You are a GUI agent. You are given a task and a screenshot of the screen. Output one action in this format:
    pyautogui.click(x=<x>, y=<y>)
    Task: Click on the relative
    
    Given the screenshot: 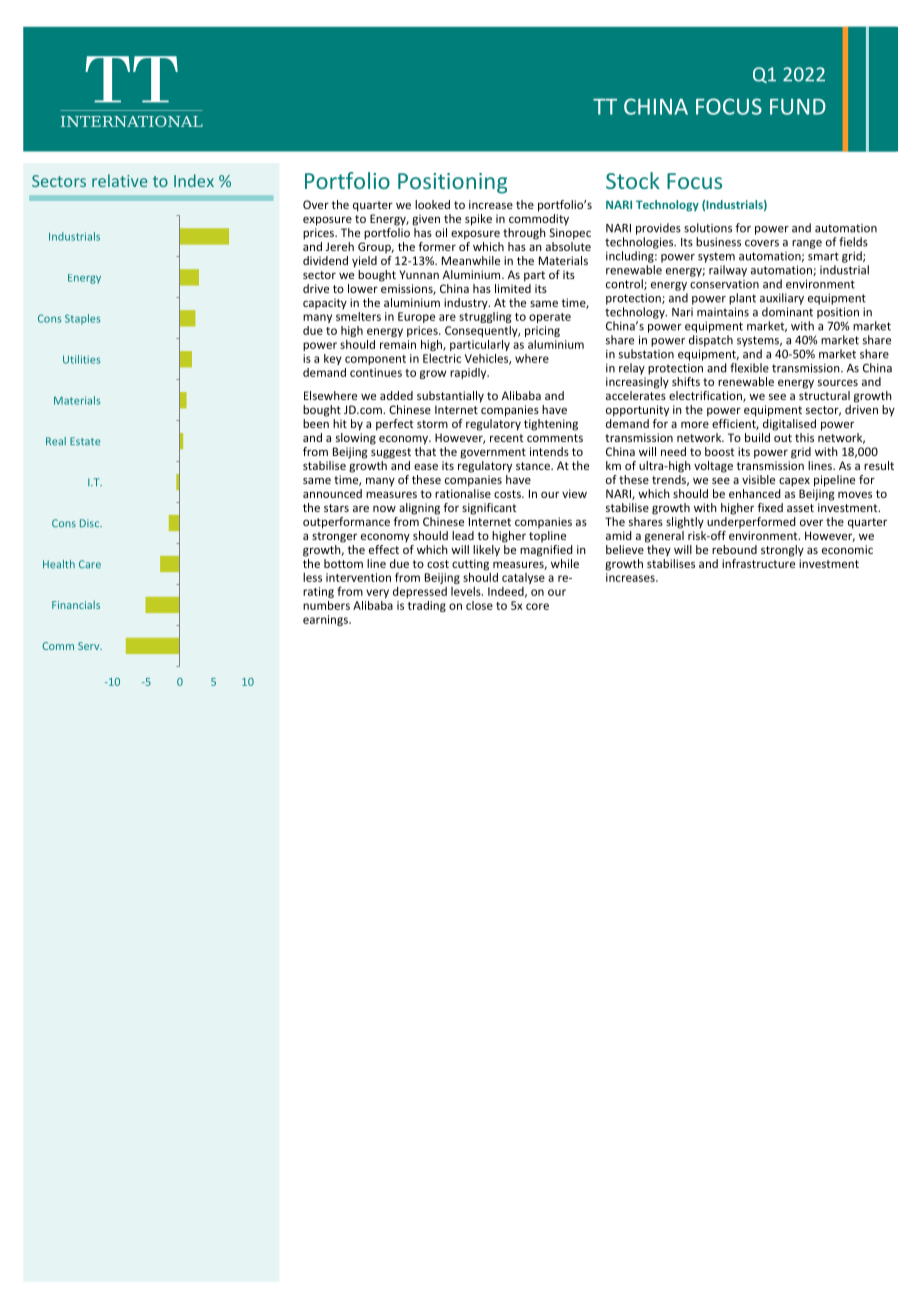 What is the action you would take?
    pyautogui.click(x=119, y=180)
